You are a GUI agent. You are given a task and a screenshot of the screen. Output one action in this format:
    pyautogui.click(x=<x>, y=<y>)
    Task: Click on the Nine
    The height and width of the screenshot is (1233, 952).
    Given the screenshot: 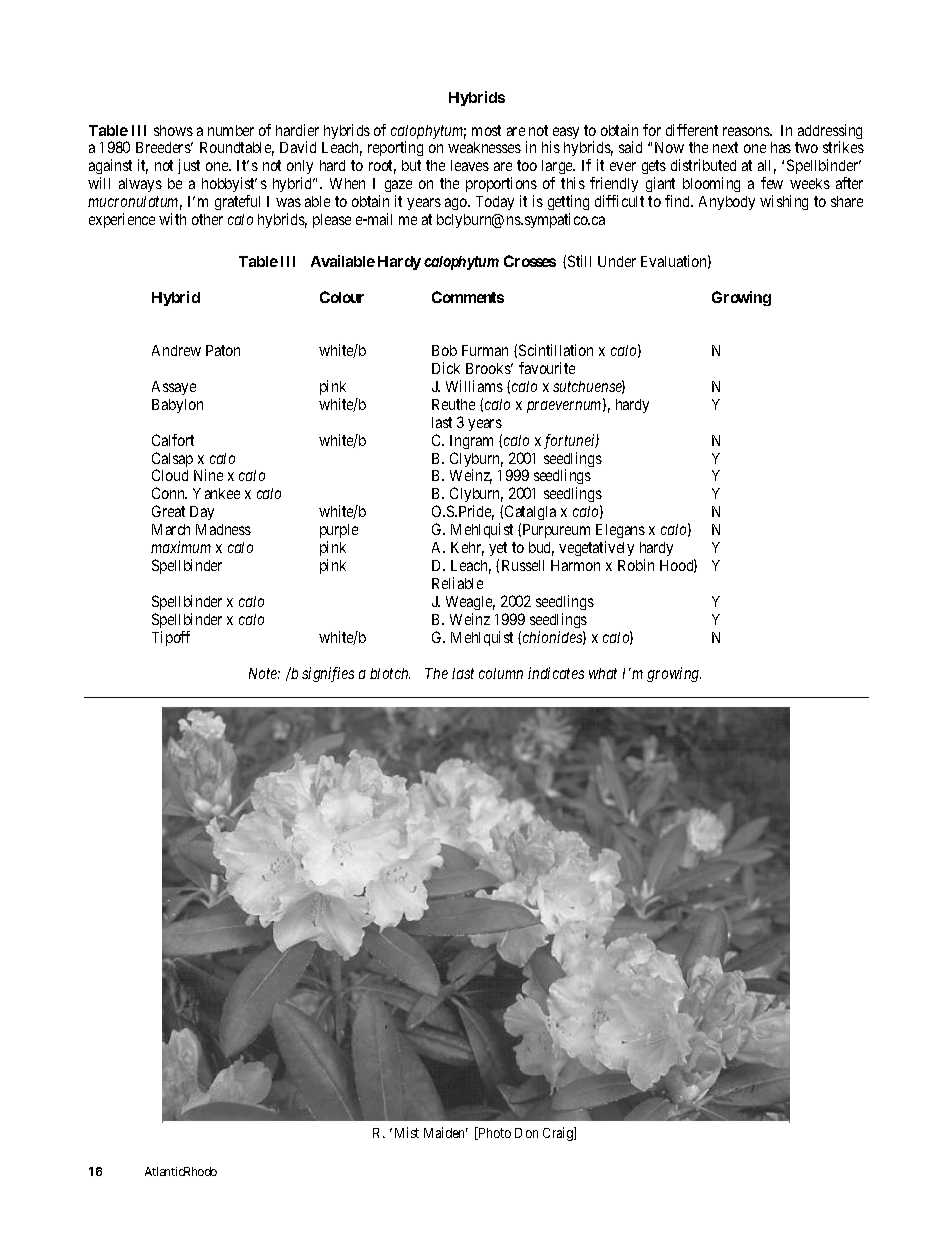 What is the action you would take?
    pyautogui.click(x=208, y=475)
